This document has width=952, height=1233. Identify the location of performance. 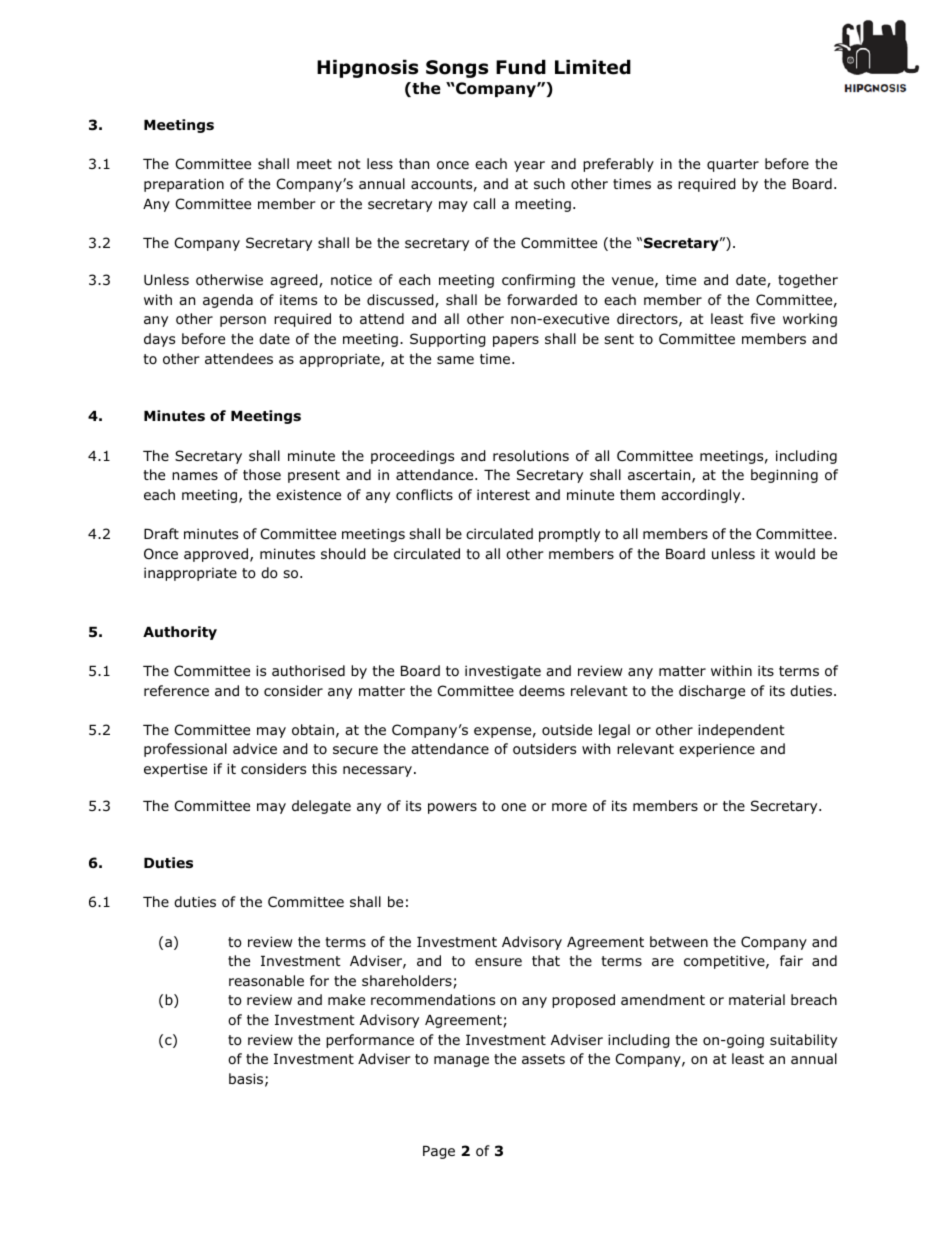
(370, 1041).
